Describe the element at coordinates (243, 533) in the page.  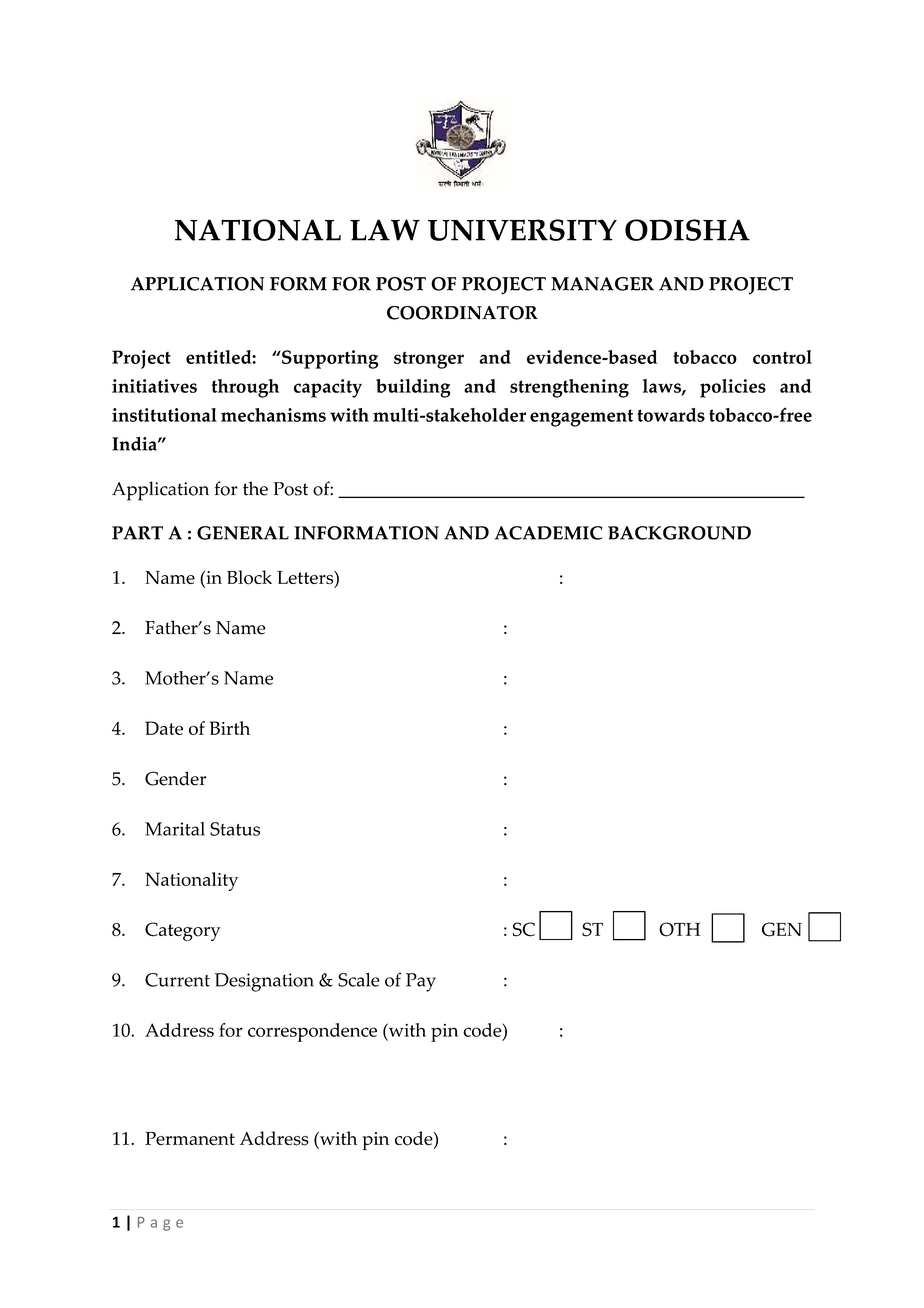
I see `GENERAL` at that location.
